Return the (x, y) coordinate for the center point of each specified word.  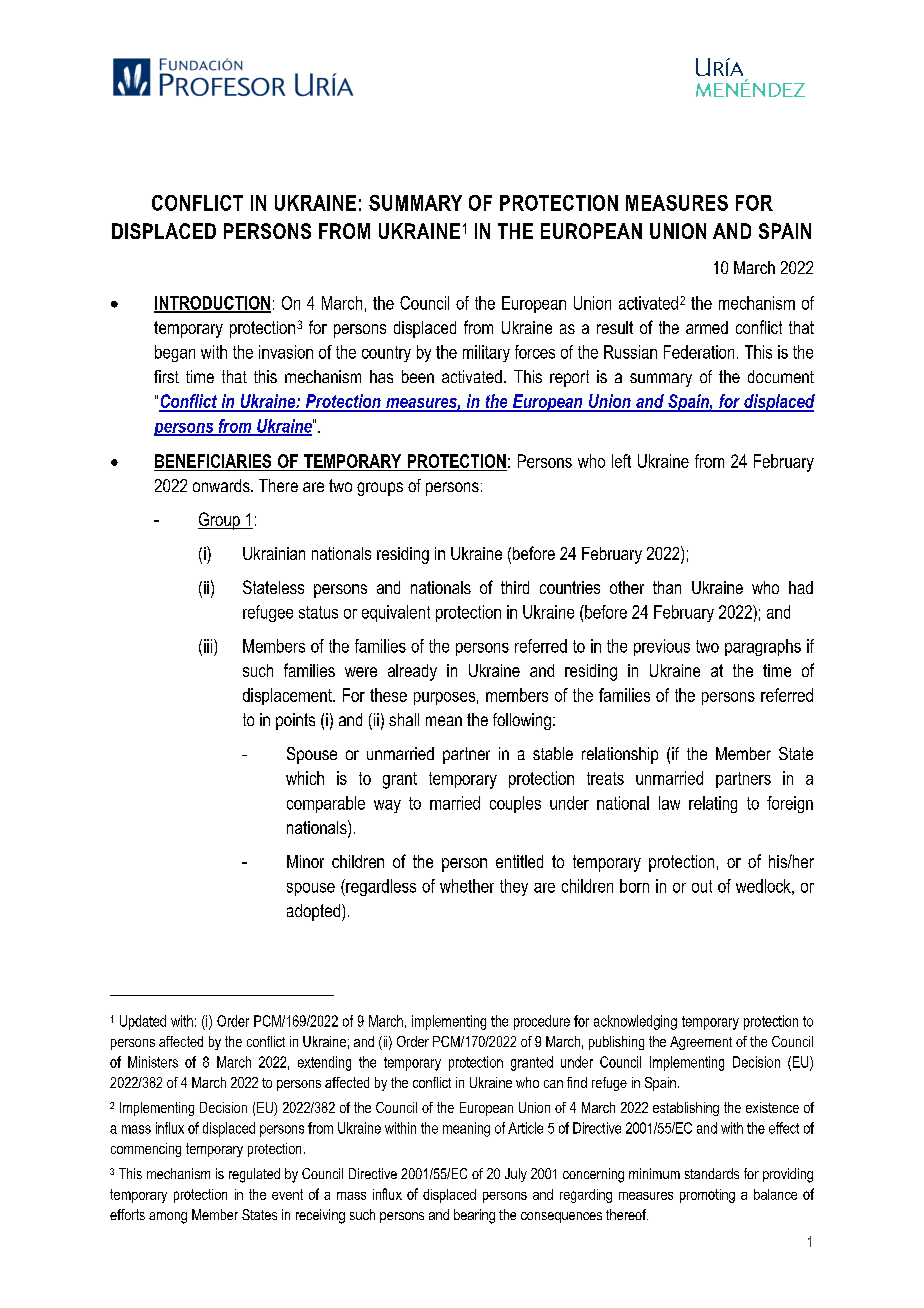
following (522, 721)
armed (707, 327)
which (305, 778)
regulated (254, 1175)
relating (713, 804)
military (486, 353)
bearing (474, 1216)
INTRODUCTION (212, 304)
